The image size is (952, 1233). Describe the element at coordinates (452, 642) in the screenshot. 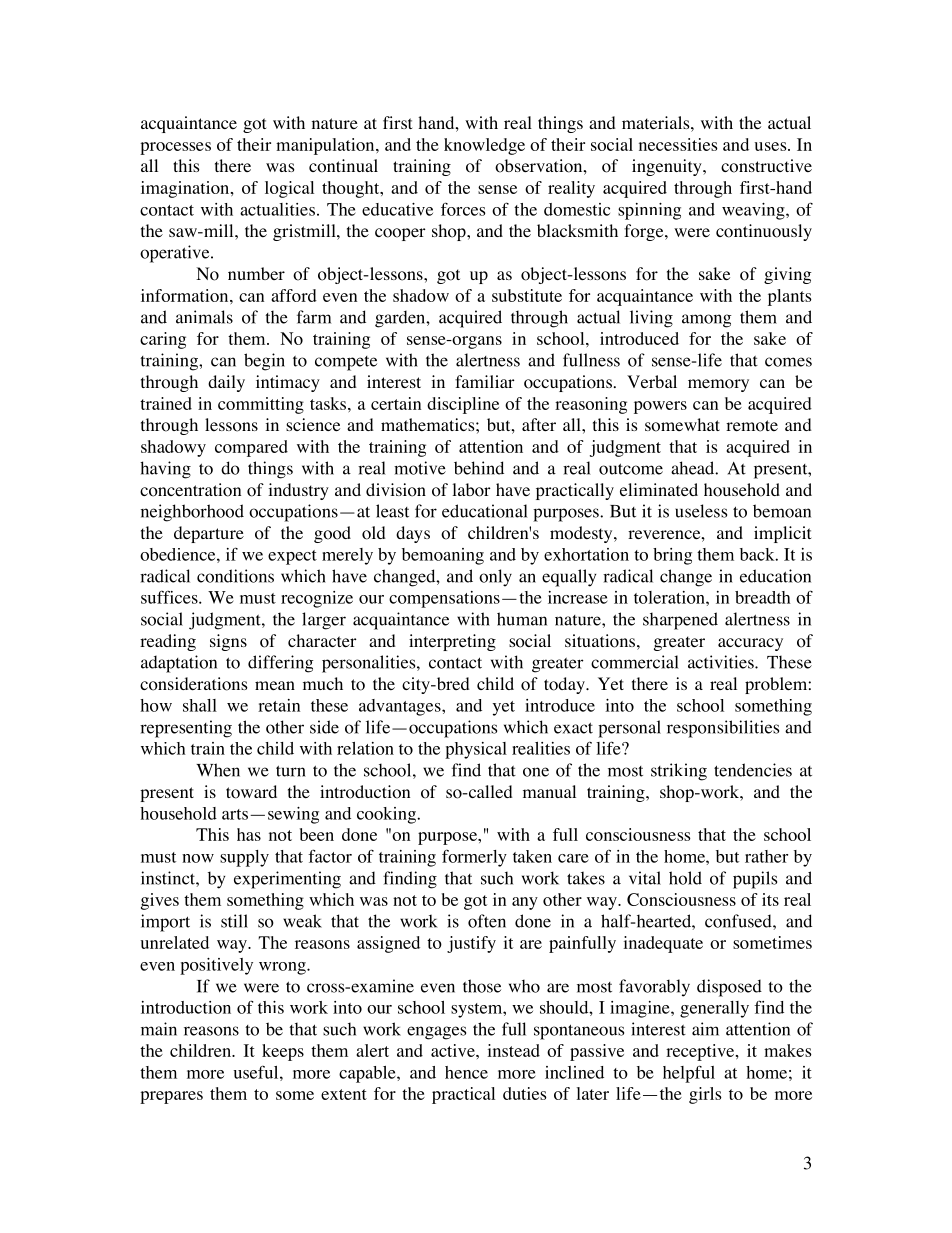

I see `interpreting` at that location.
